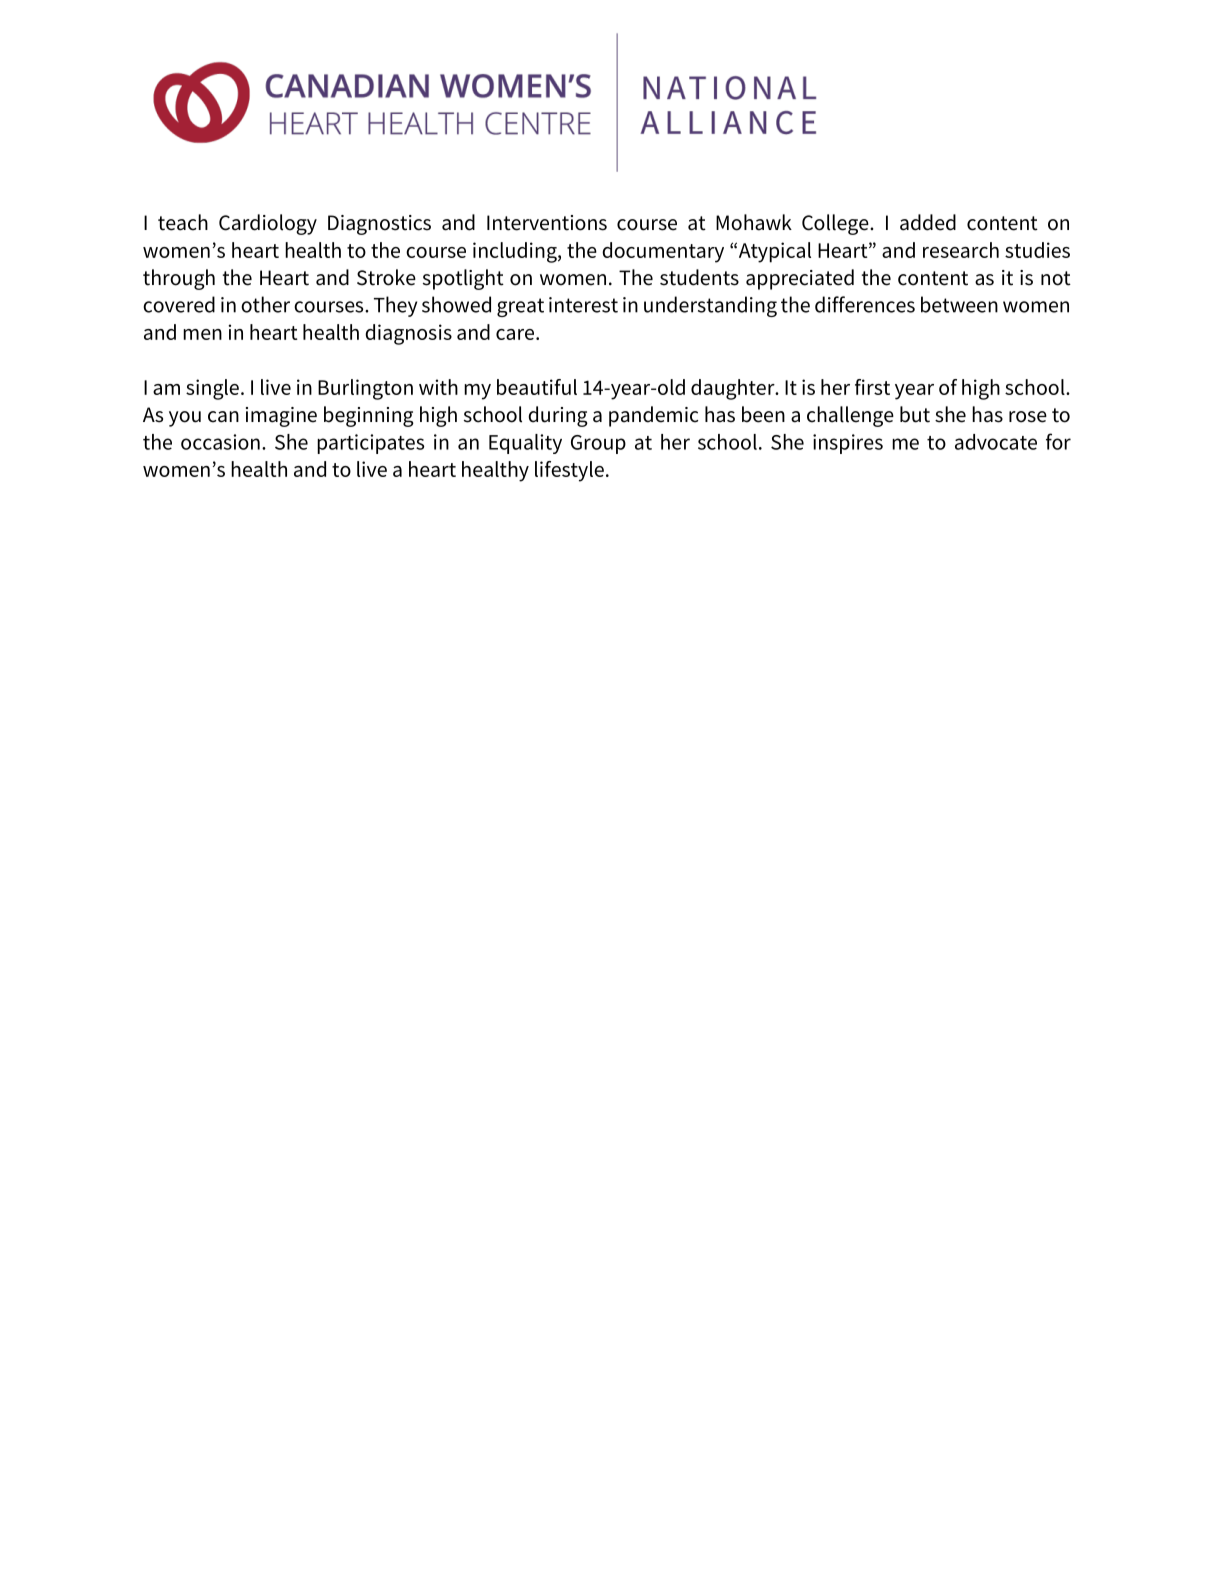 The height and width of the screenshot is (1570, 1213). I want to click on Interventions, so click(547, 223).
